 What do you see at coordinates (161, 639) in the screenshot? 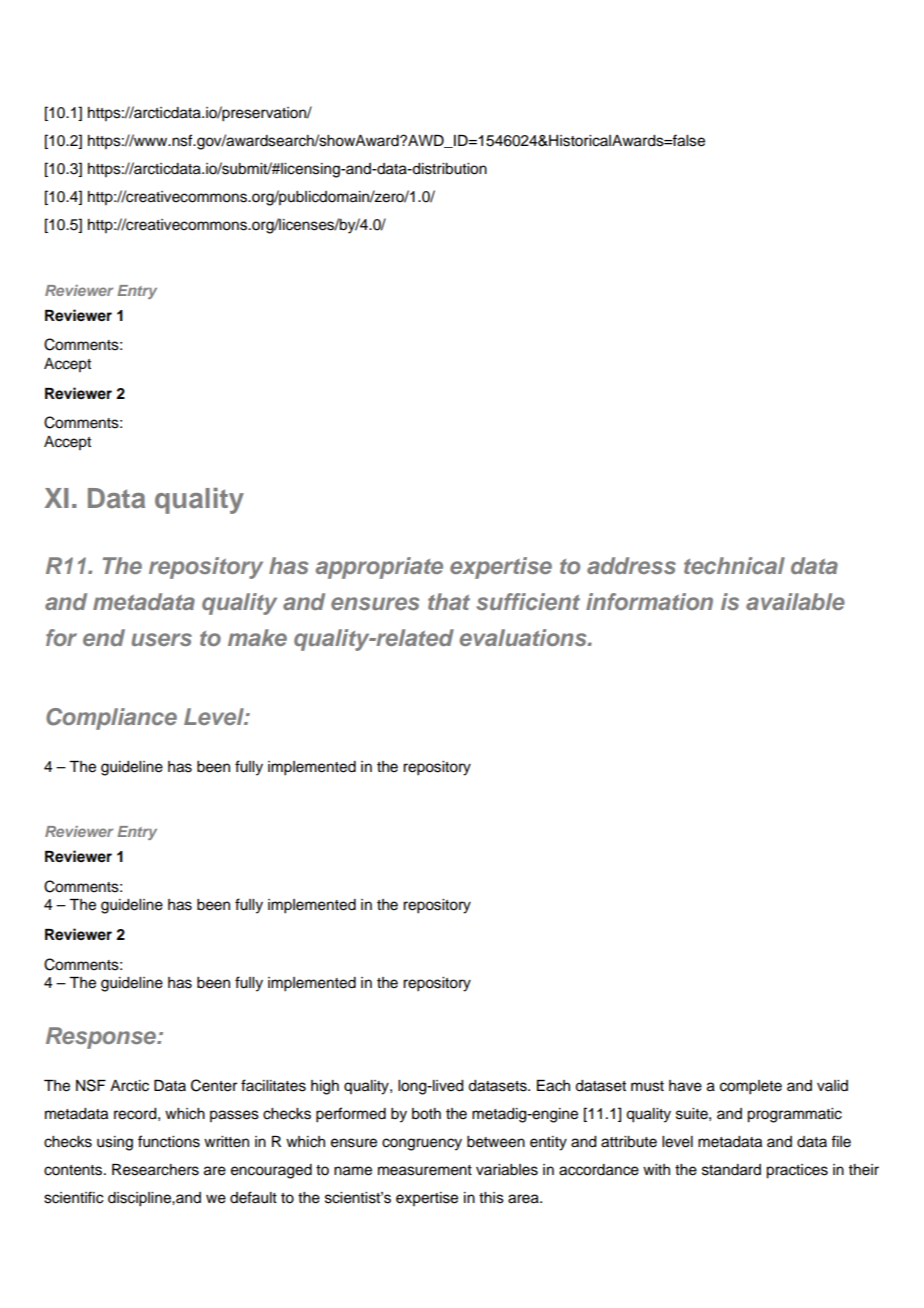
I see `users` at bounding box center [161, 639].
